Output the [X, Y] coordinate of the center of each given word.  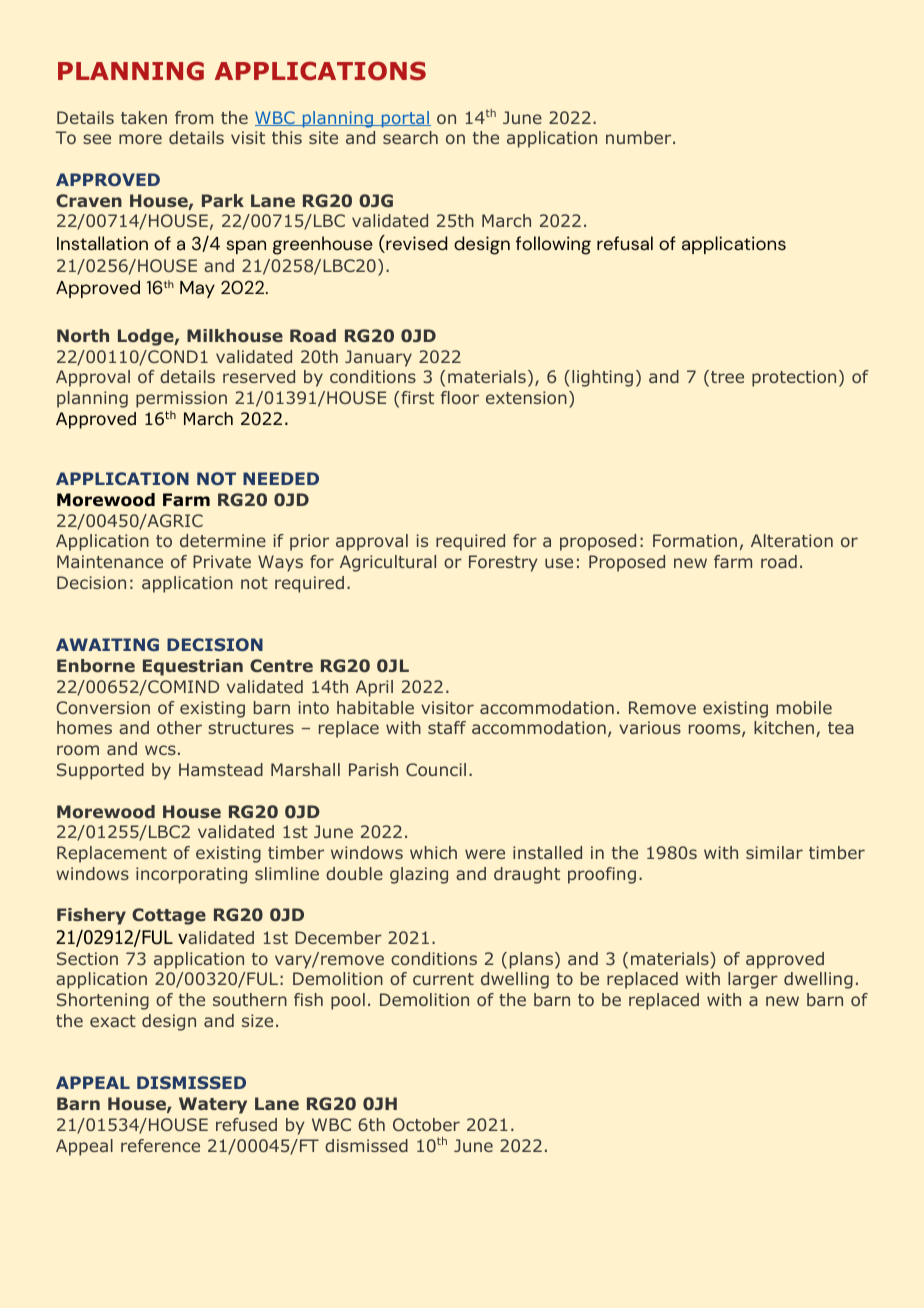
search [410, 137]
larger [753, 980]
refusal [625, 243]
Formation [695, 540]
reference [160, 1145]
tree [727, 377]
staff [447, 727]
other [179, 727]
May [197, 289]
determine [223, 540]
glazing [419, 875]
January [378, 358]
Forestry [503, 563]
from [194, 117]
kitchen [784, 727]
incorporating [191, 875]
